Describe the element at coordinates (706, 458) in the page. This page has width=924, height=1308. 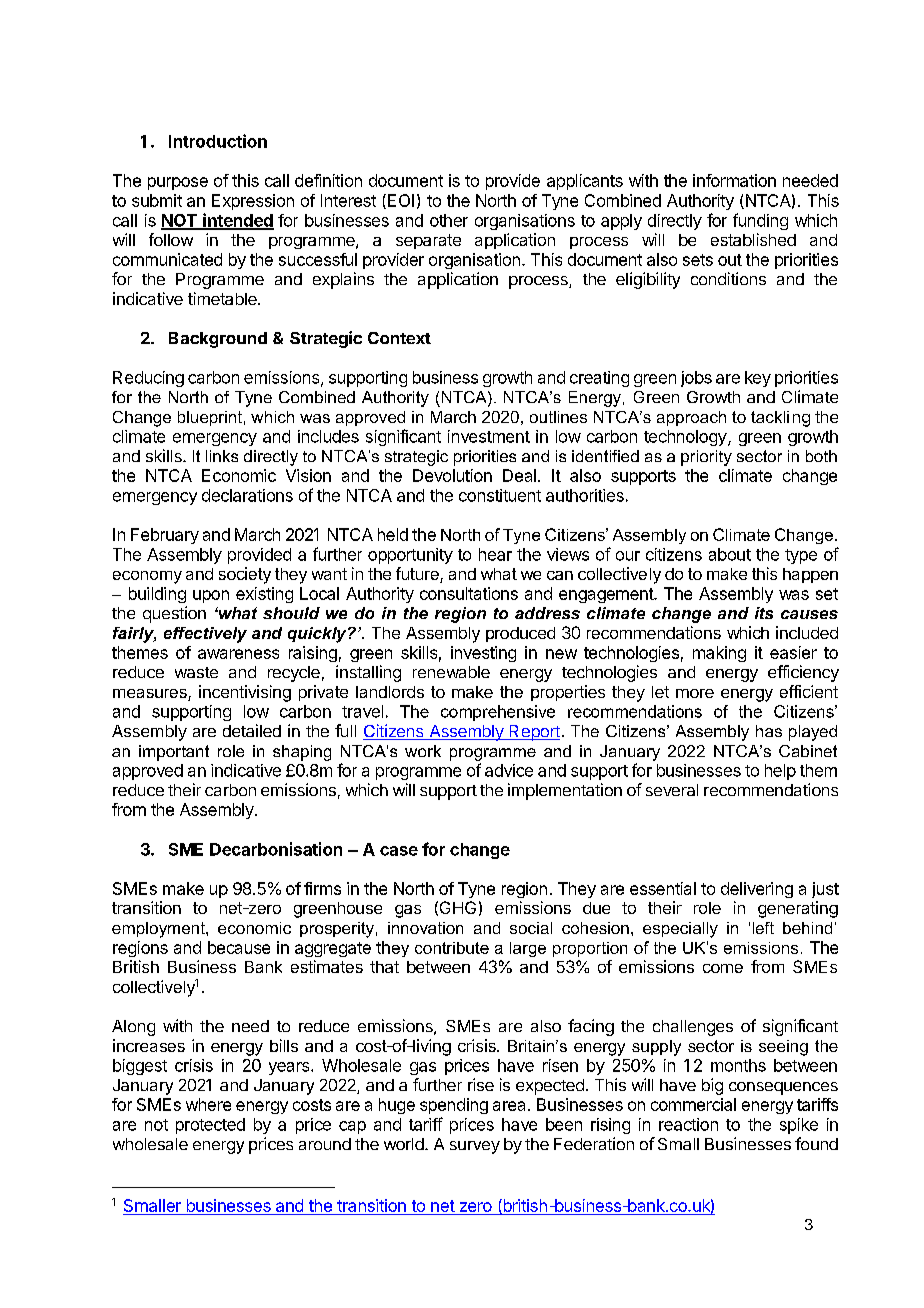
I see `priority` at that location.
